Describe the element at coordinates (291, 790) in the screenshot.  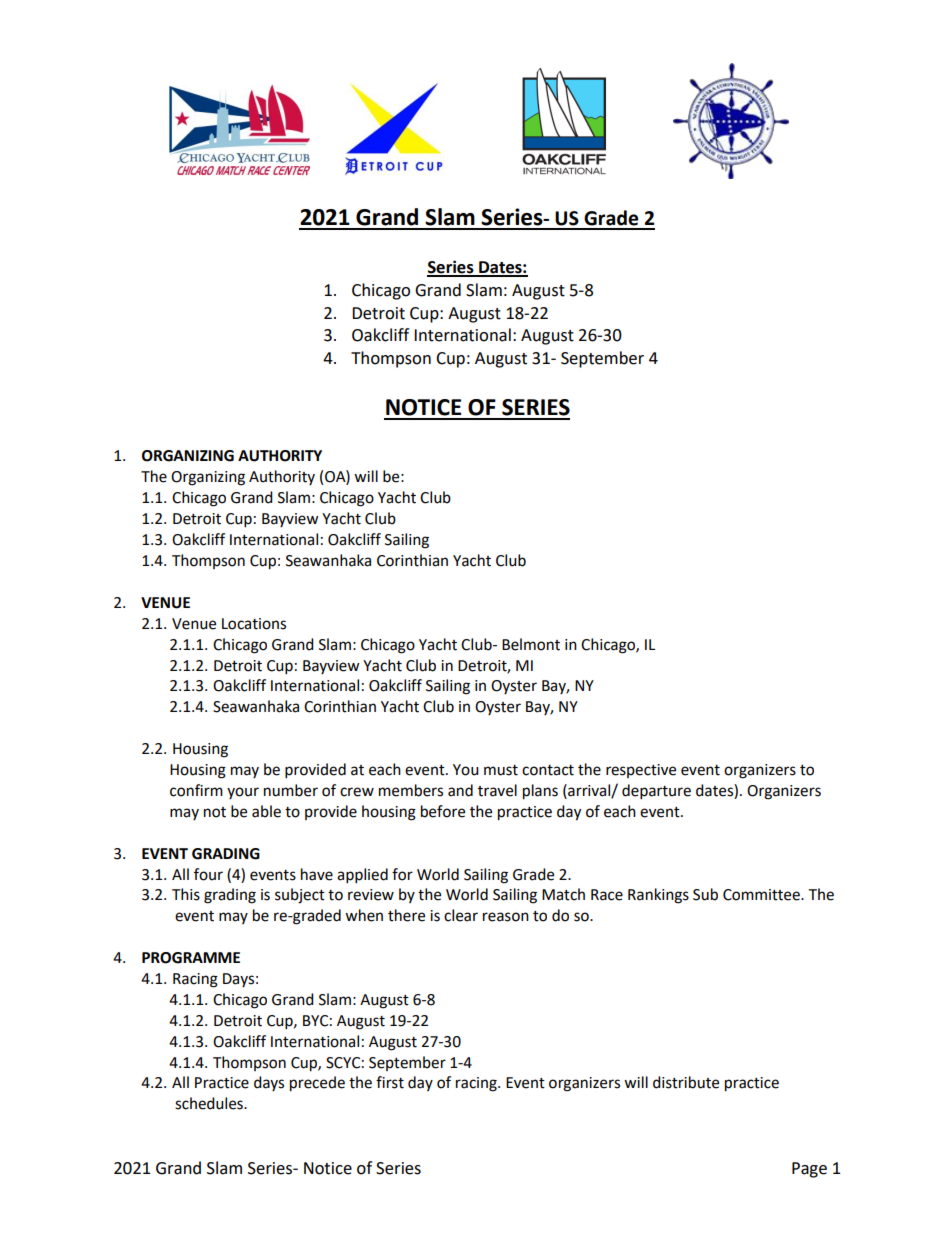
I see `number` at that location.
